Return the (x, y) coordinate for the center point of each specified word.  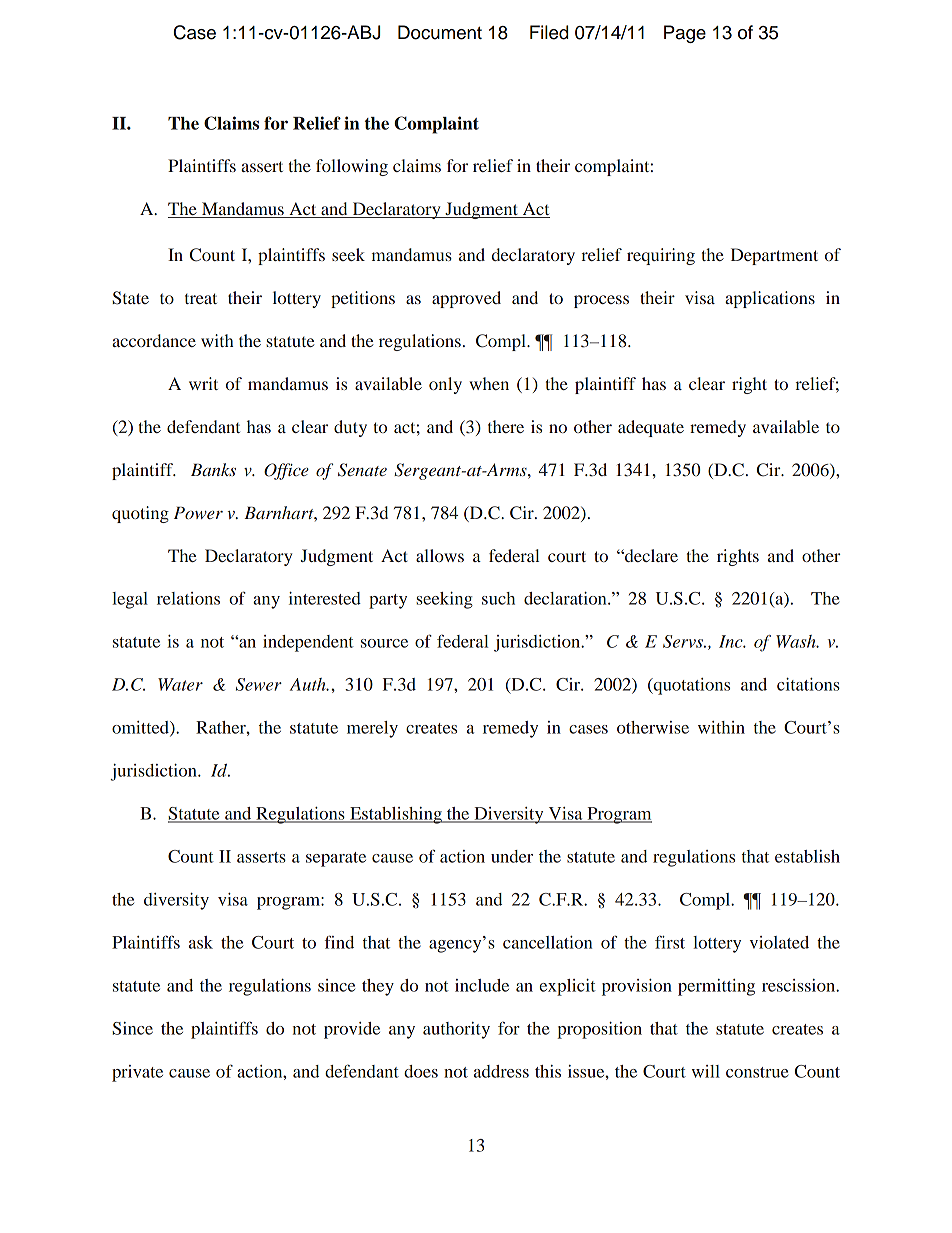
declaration (566, 598)
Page (685, 34)
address (501, 1071)
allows (440, 555)
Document (440, 32)
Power (198, 512)
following (352, 167)
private (137, 1073)
